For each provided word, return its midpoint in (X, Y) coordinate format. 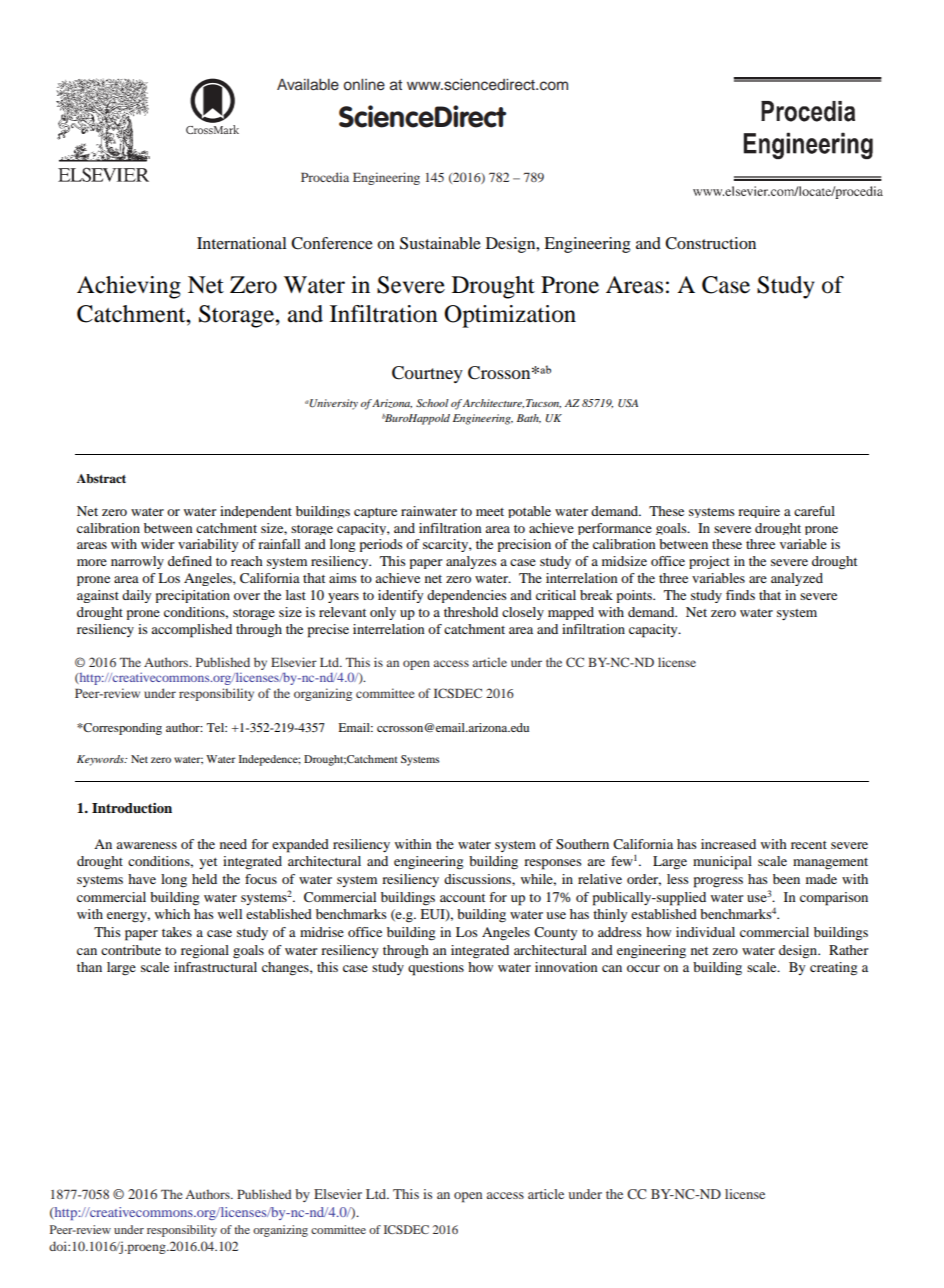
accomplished (191, 631)
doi (59, 1246)
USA (628, 403)
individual (705, 932)
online (364, 85)
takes (177, 932)
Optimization (510, 316)
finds (740, 595)
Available (308, 85)
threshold (471, 612)
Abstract (101, 478)
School (432, 403)
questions (436, 969)
